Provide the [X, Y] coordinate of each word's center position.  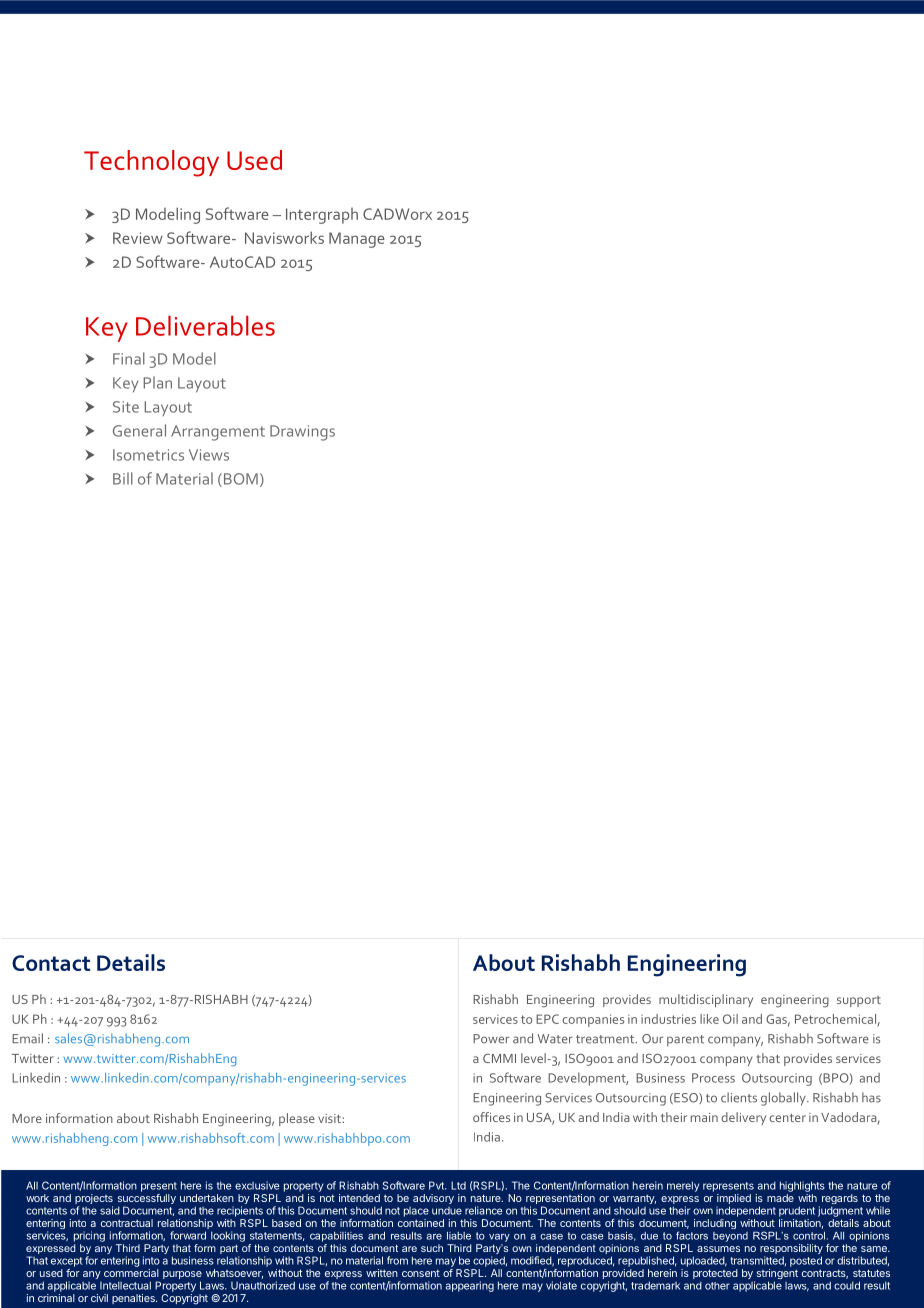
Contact [51, 963]
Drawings [302, 433]
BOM [239, 480]
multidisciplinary [706, 1000]
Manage [357, 240]
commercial [131, 1273]
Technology [151, 163]
